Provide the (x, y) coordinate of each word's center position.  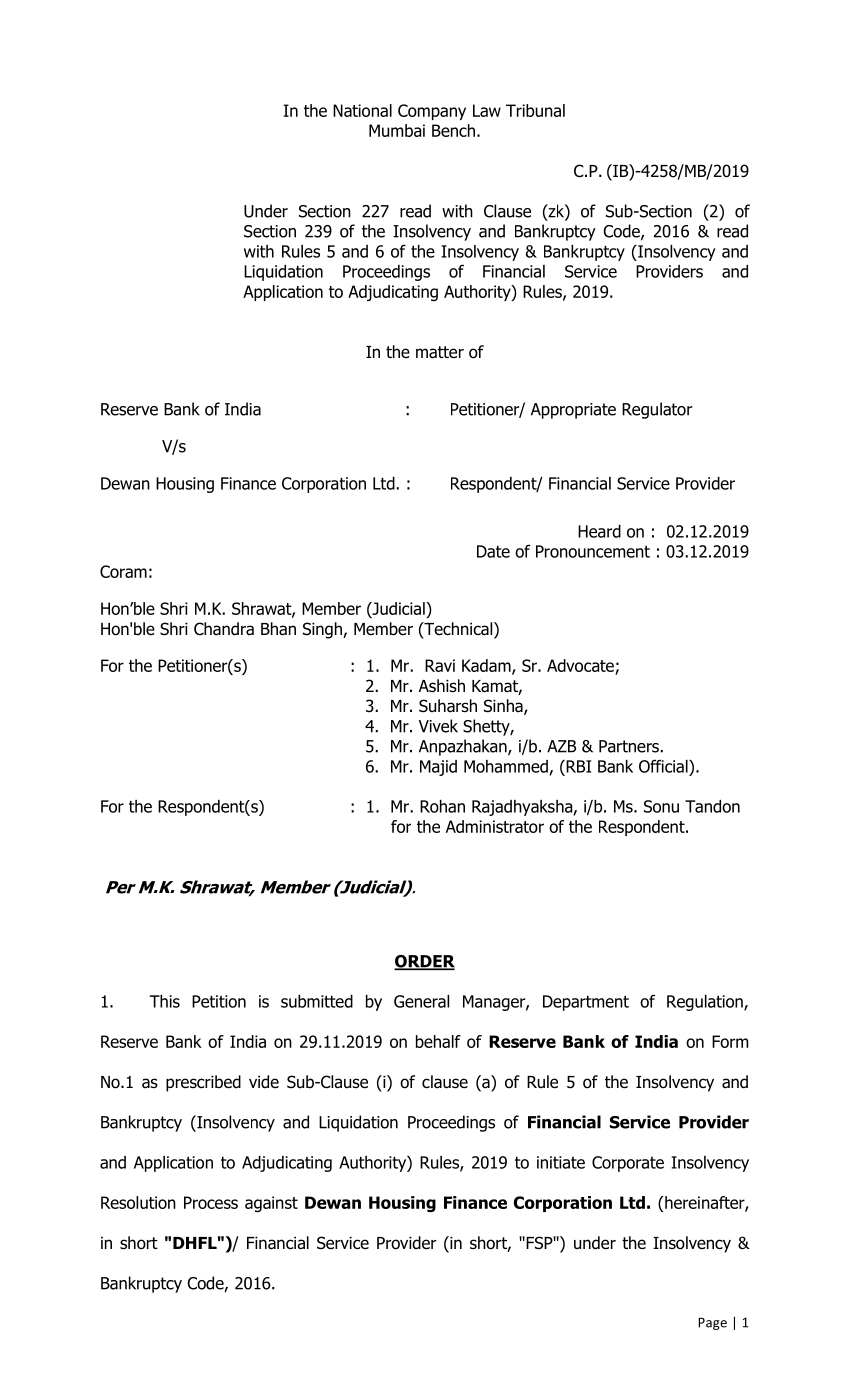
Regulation (706, 1003)
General (421, 1001)
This (164, 1001)
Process (211, 1202)
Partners (630, 746)
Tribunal (535, 110)
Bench (453, 130)
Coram (123, 571)
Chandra (224, 629)
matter (440, 352)
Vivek (438, 726)
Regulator (657, 410)
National (362, 110)
